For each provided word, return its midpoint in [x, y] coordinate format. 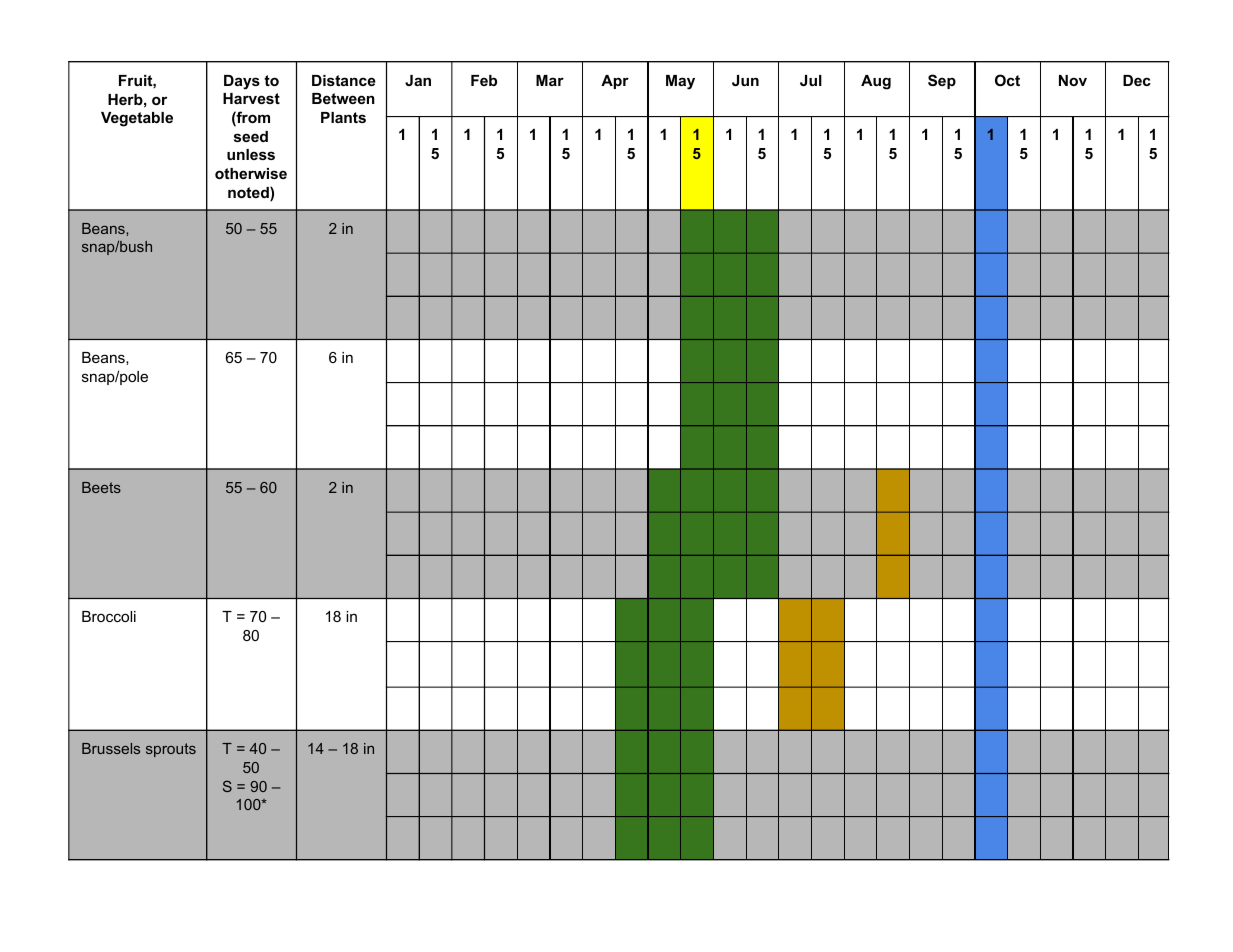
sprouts [171, 750]
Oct [1007, 80]
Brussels [111, 748]
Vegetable [137, 119]
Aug [876, 82]
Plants [343, 117]
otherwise [251, 173]
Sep [942, 81]
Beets [101, 487]
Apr [615, 82]
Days [242, 82]
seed [251, 136]
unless [251, 154]
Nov [1073, 80]
